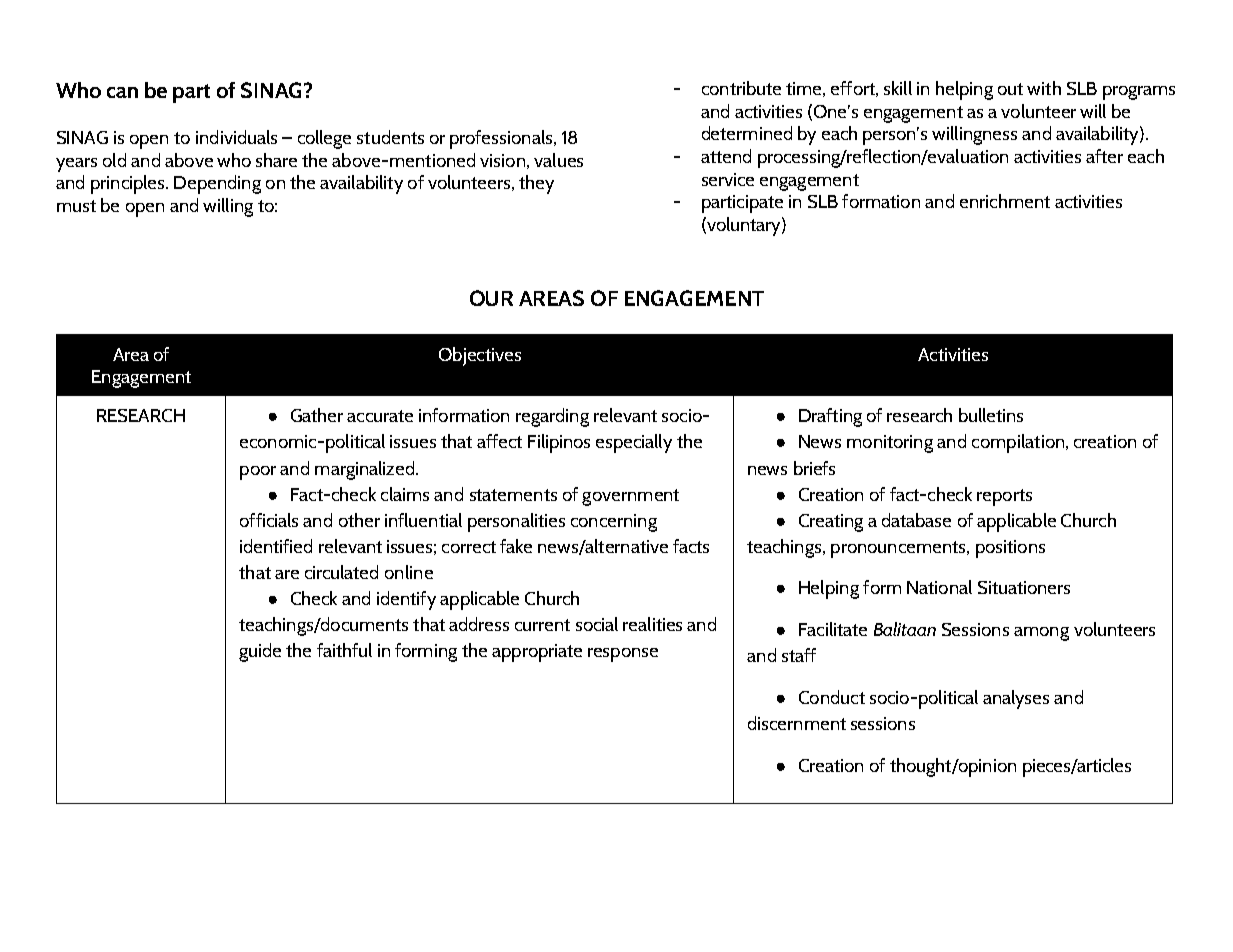  Describe the element at coordinates (260, 652) in the screenshot. I see `guide` at that location.
